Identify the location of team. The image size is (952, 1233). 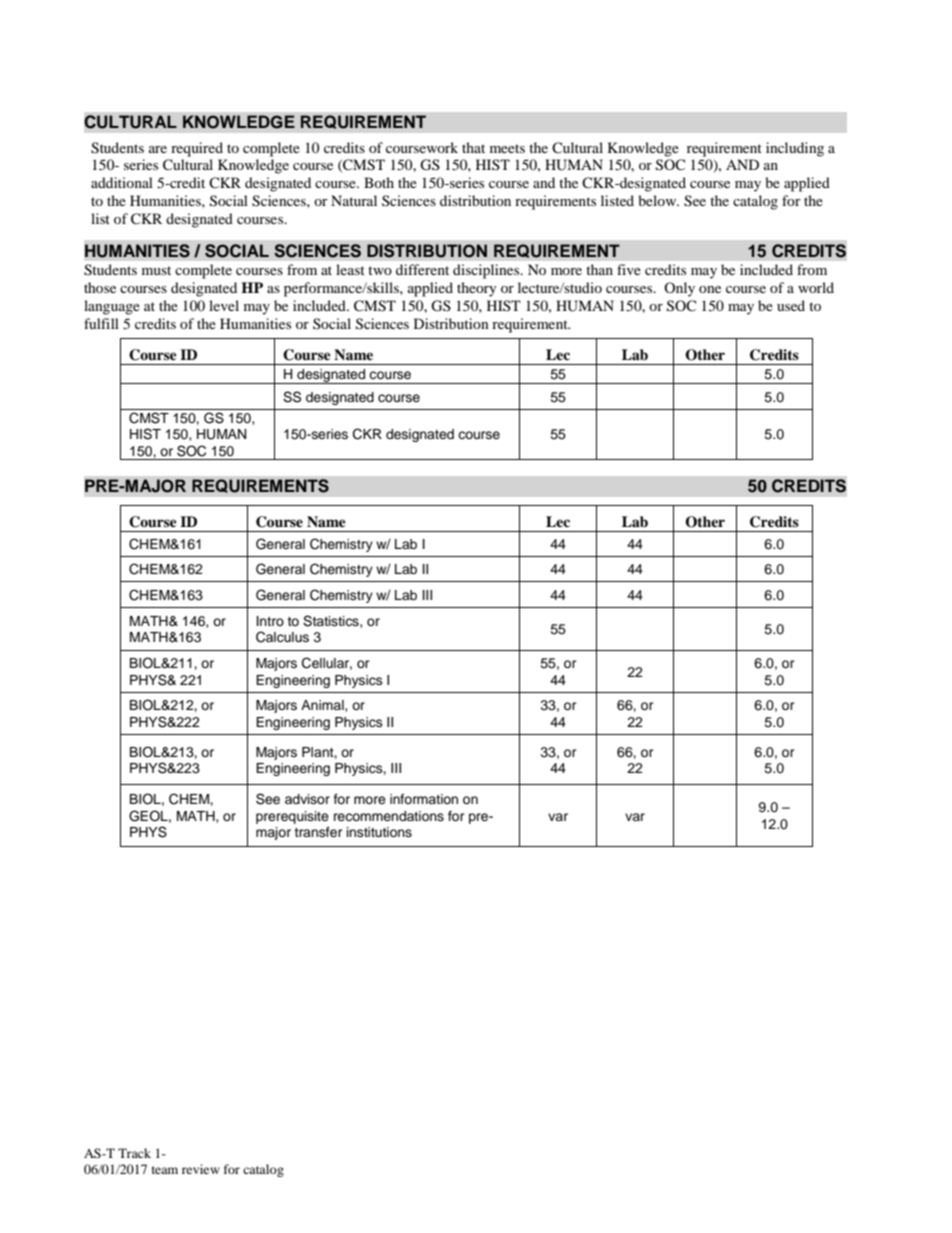
(165, 1170).
